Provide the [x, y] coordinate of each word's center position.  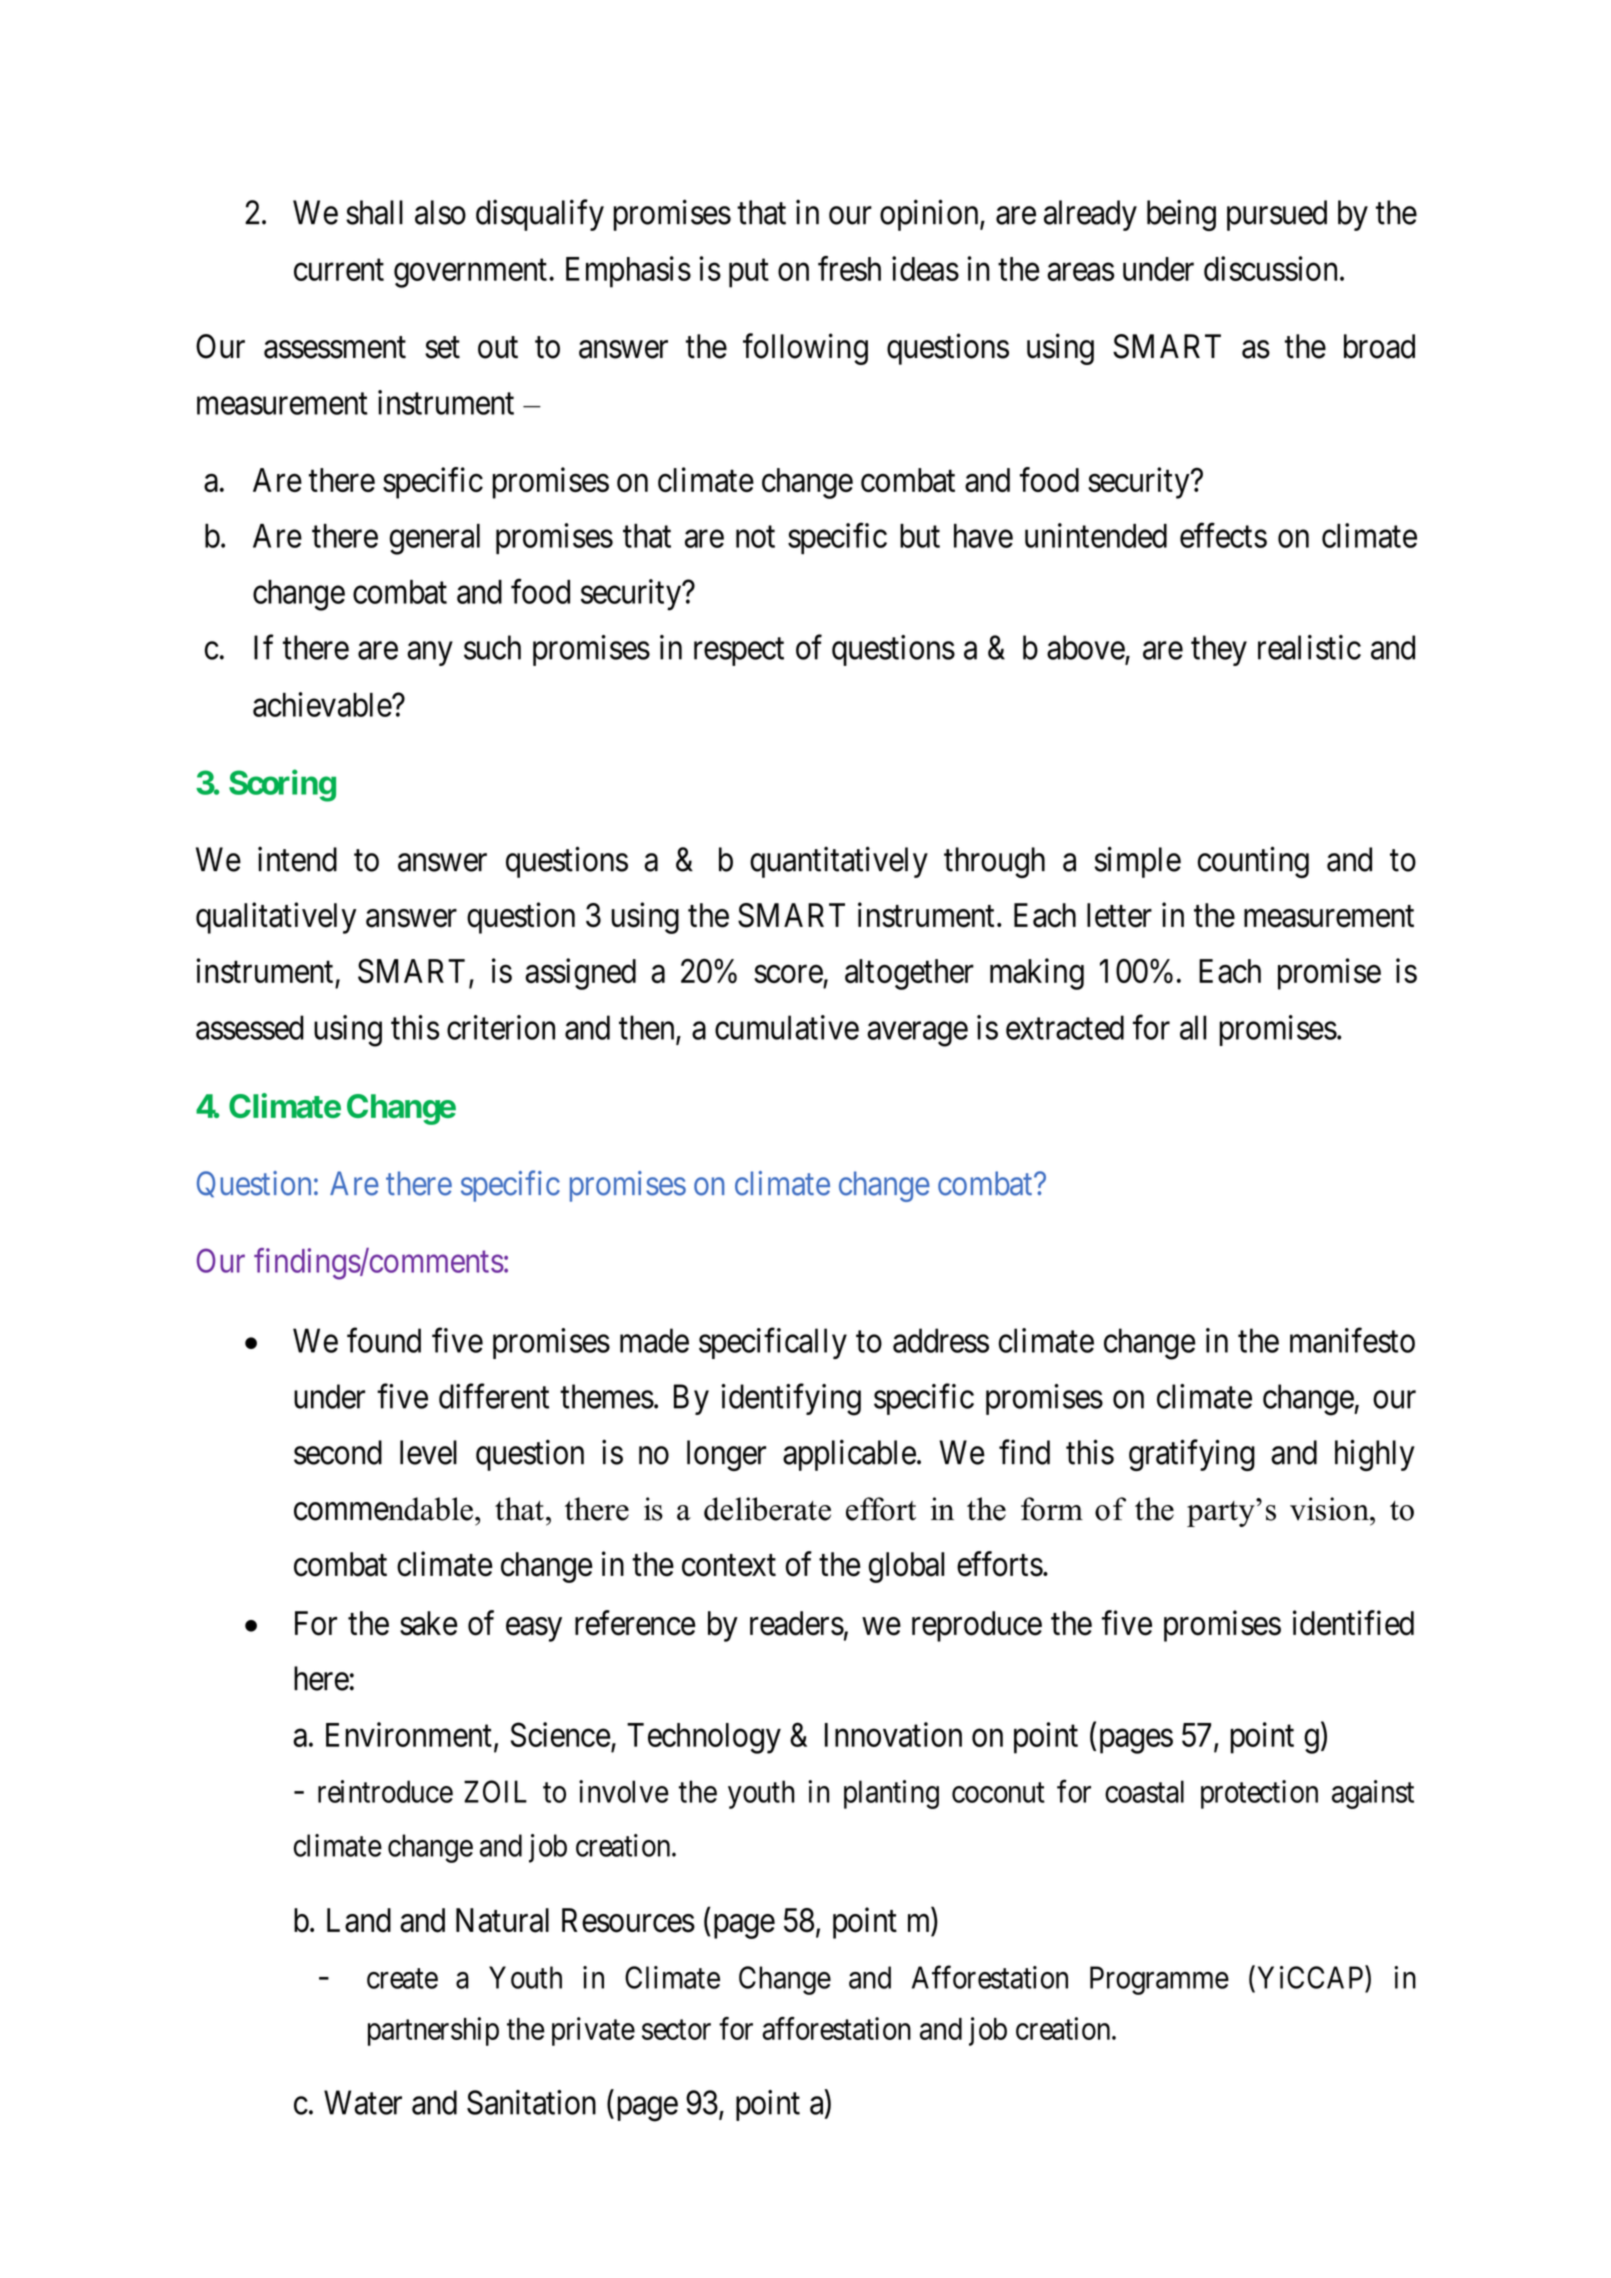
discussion [1270, 268]
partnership [433, 2031]
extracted [1065, 1027]
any [430, 654]
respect [739, 652]
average [917, 1034]
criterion [501, 1027]
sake [428, 1623]
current [339, 270]
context [729, 1566]
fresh [849, 268]
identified [1353, 1623]
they [1219, 650]
